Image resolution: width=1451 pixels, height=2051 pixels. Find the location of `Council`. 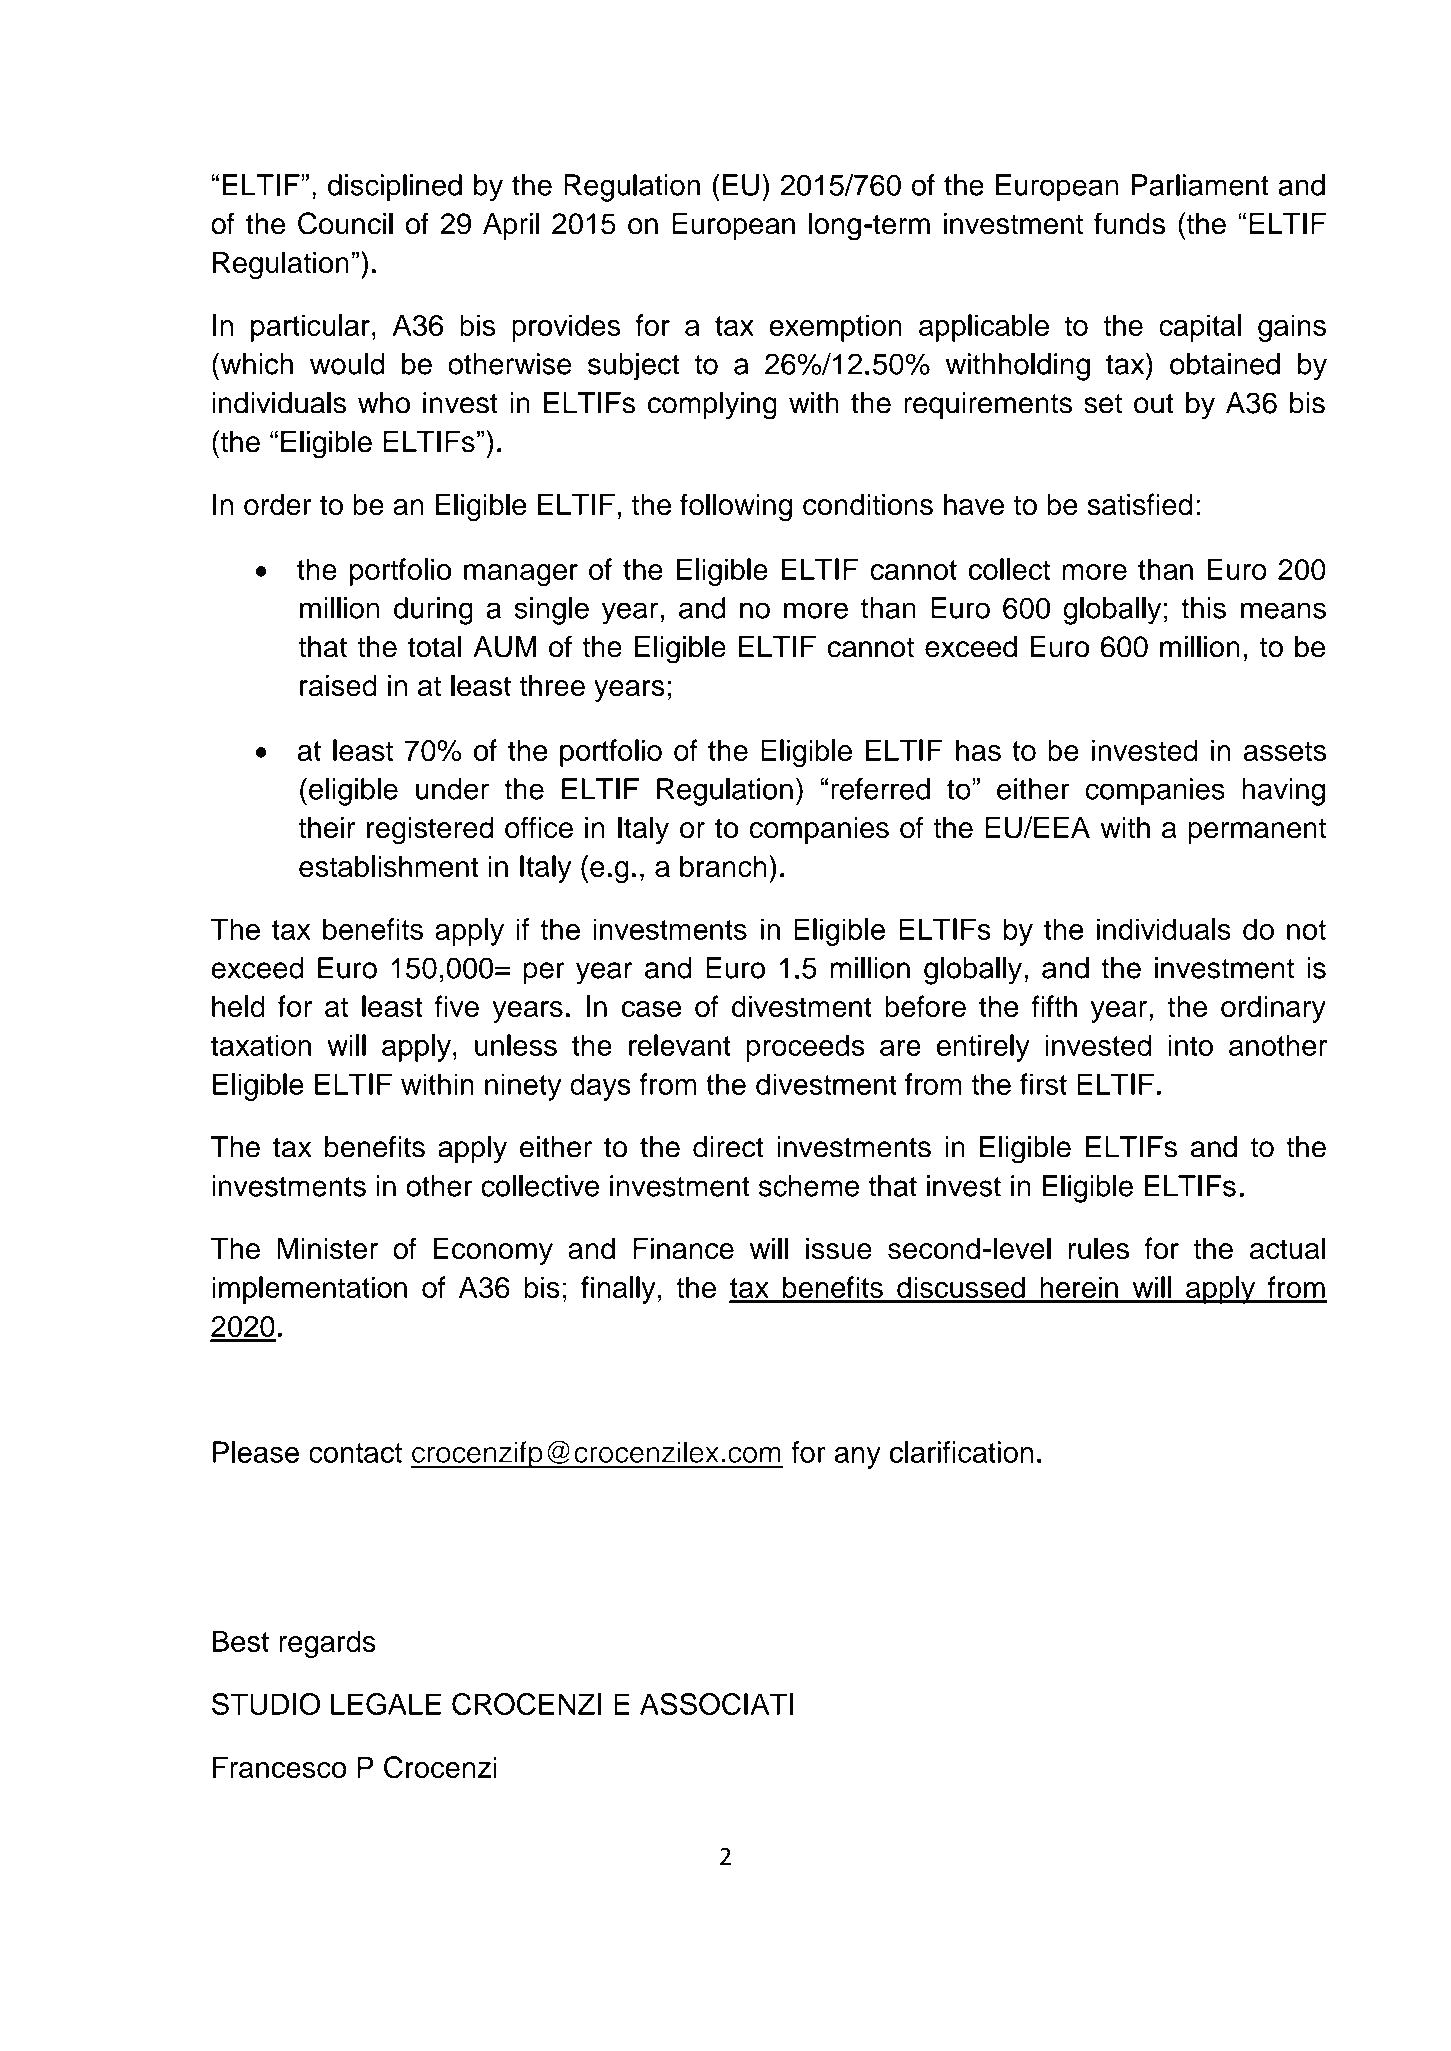

Council is located at coordinates (345, 223).
